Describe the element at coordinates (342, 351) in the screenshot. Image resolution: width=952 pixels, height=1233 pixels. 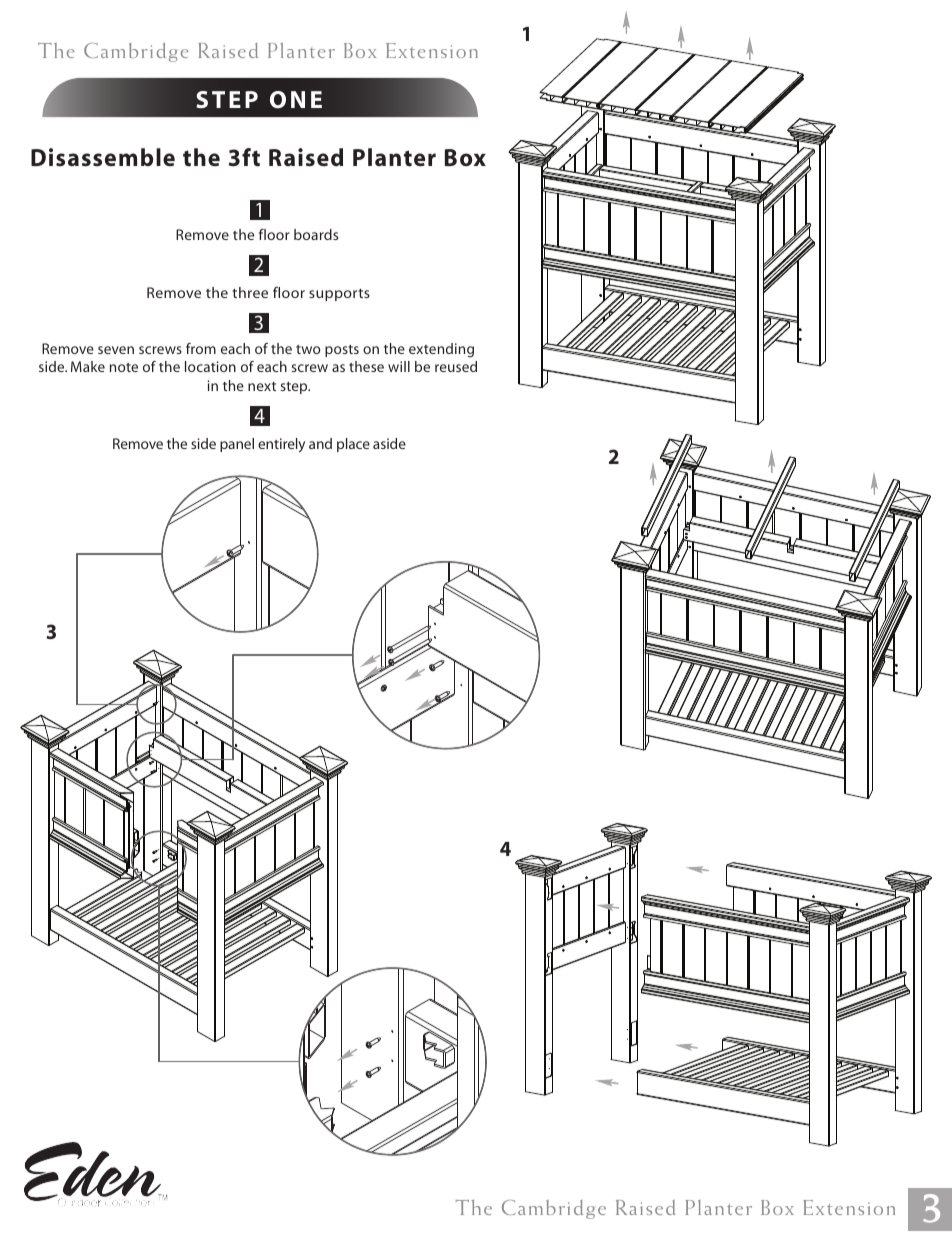
I see `posts` at that location.
